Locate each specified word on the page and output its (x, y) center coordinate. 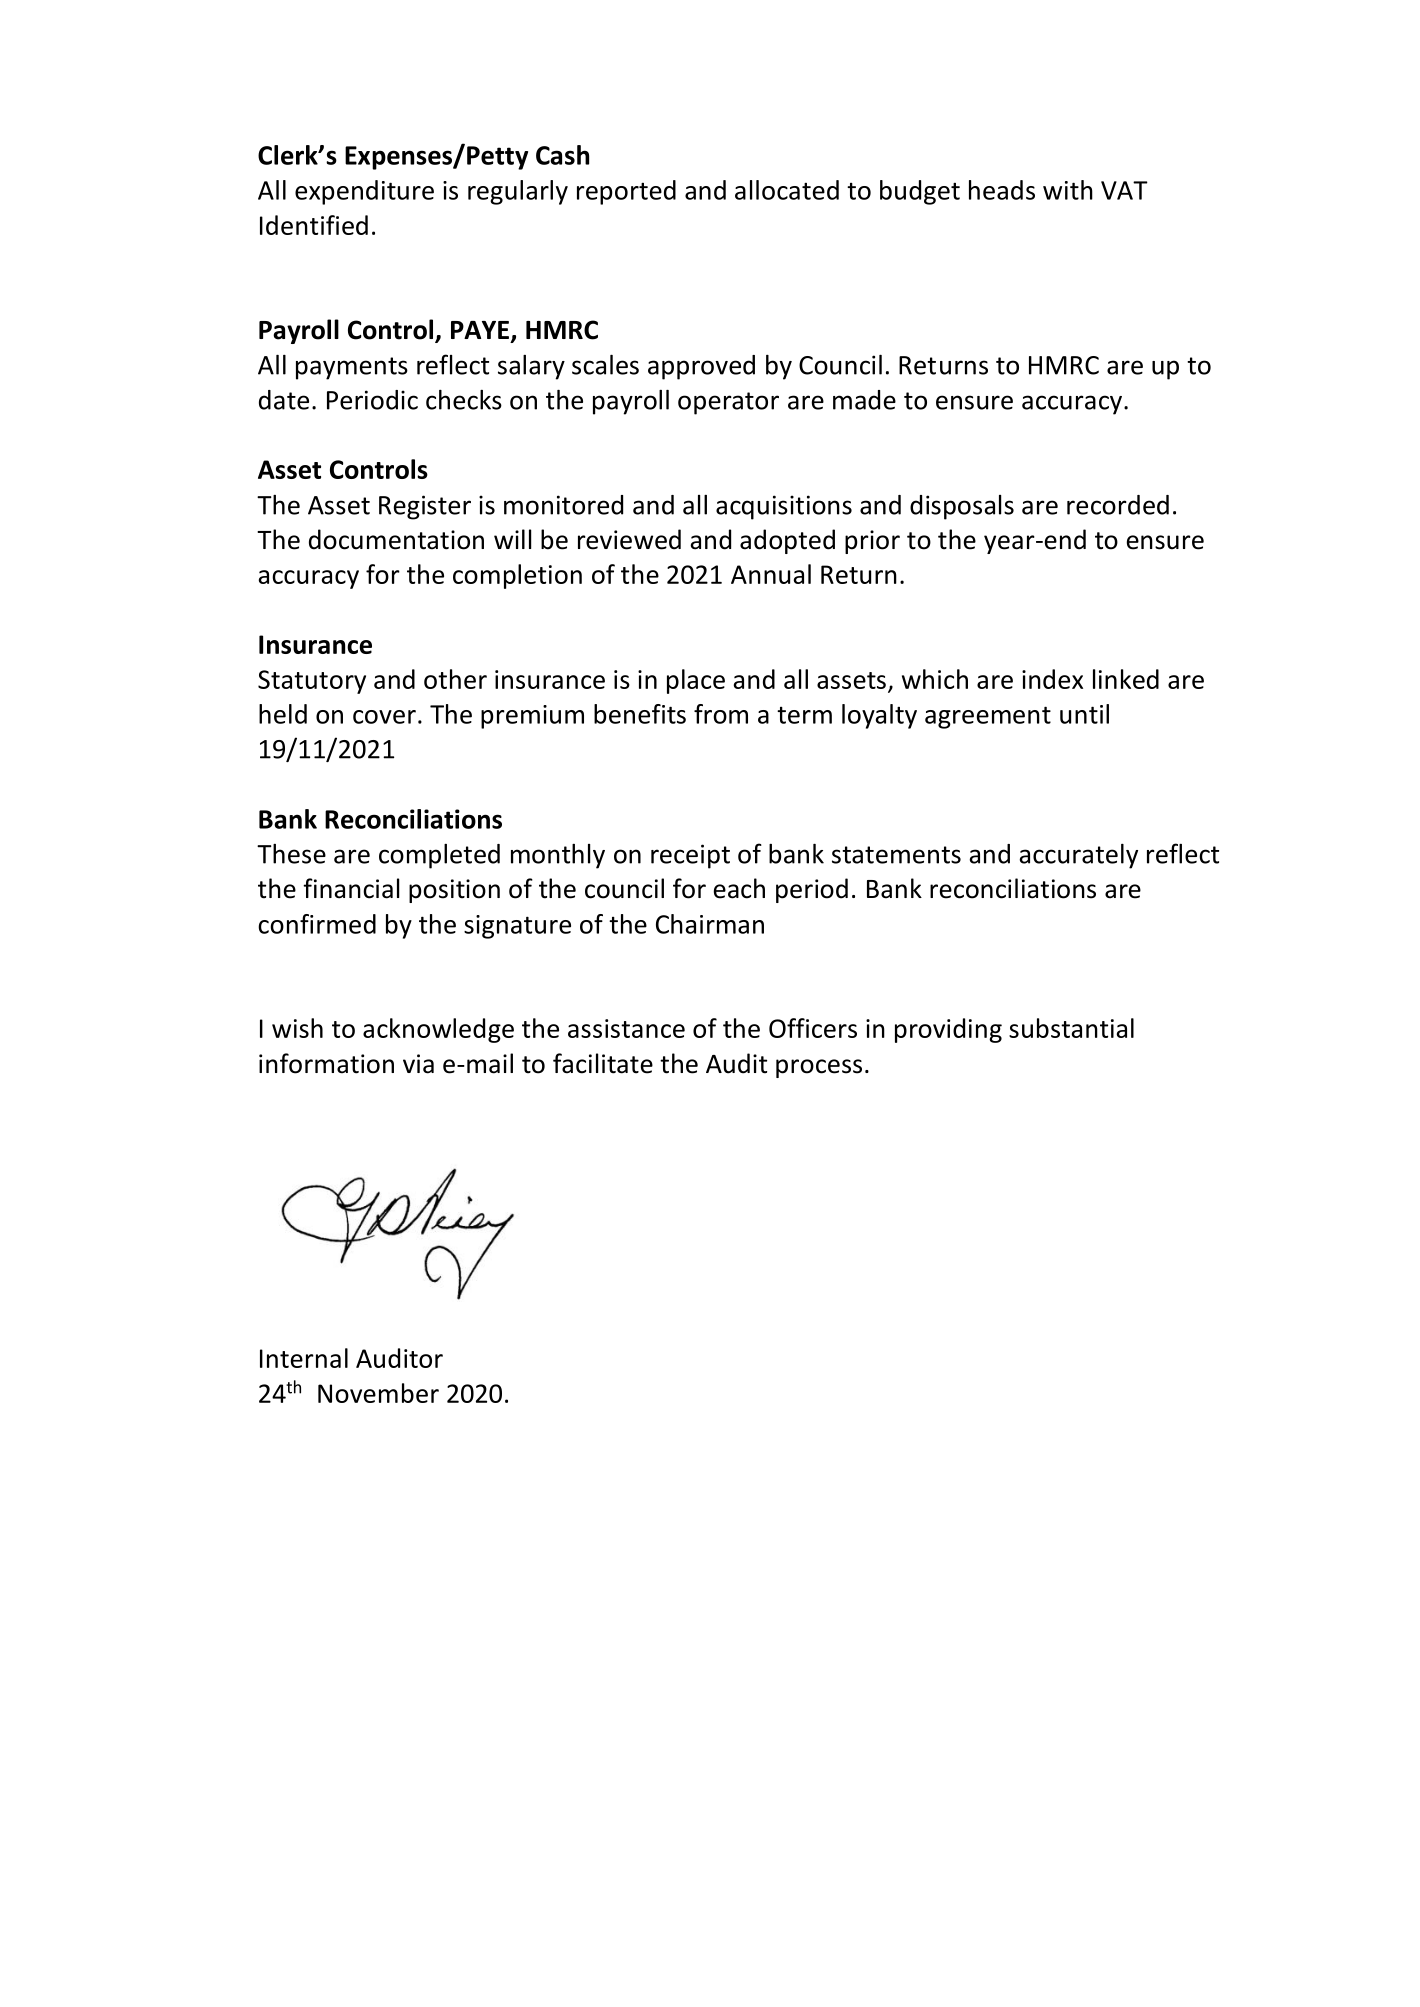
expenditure (364, 192)
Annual (771, 574)
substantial (1071, 1028)
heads (1002, 190)
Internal (304, 1358)
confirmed (317, 924)
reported (626, 192)
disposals (962, 507)
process (819, 1068)
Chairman (710, 924)
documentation (396, 539)
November (378, 1393)
